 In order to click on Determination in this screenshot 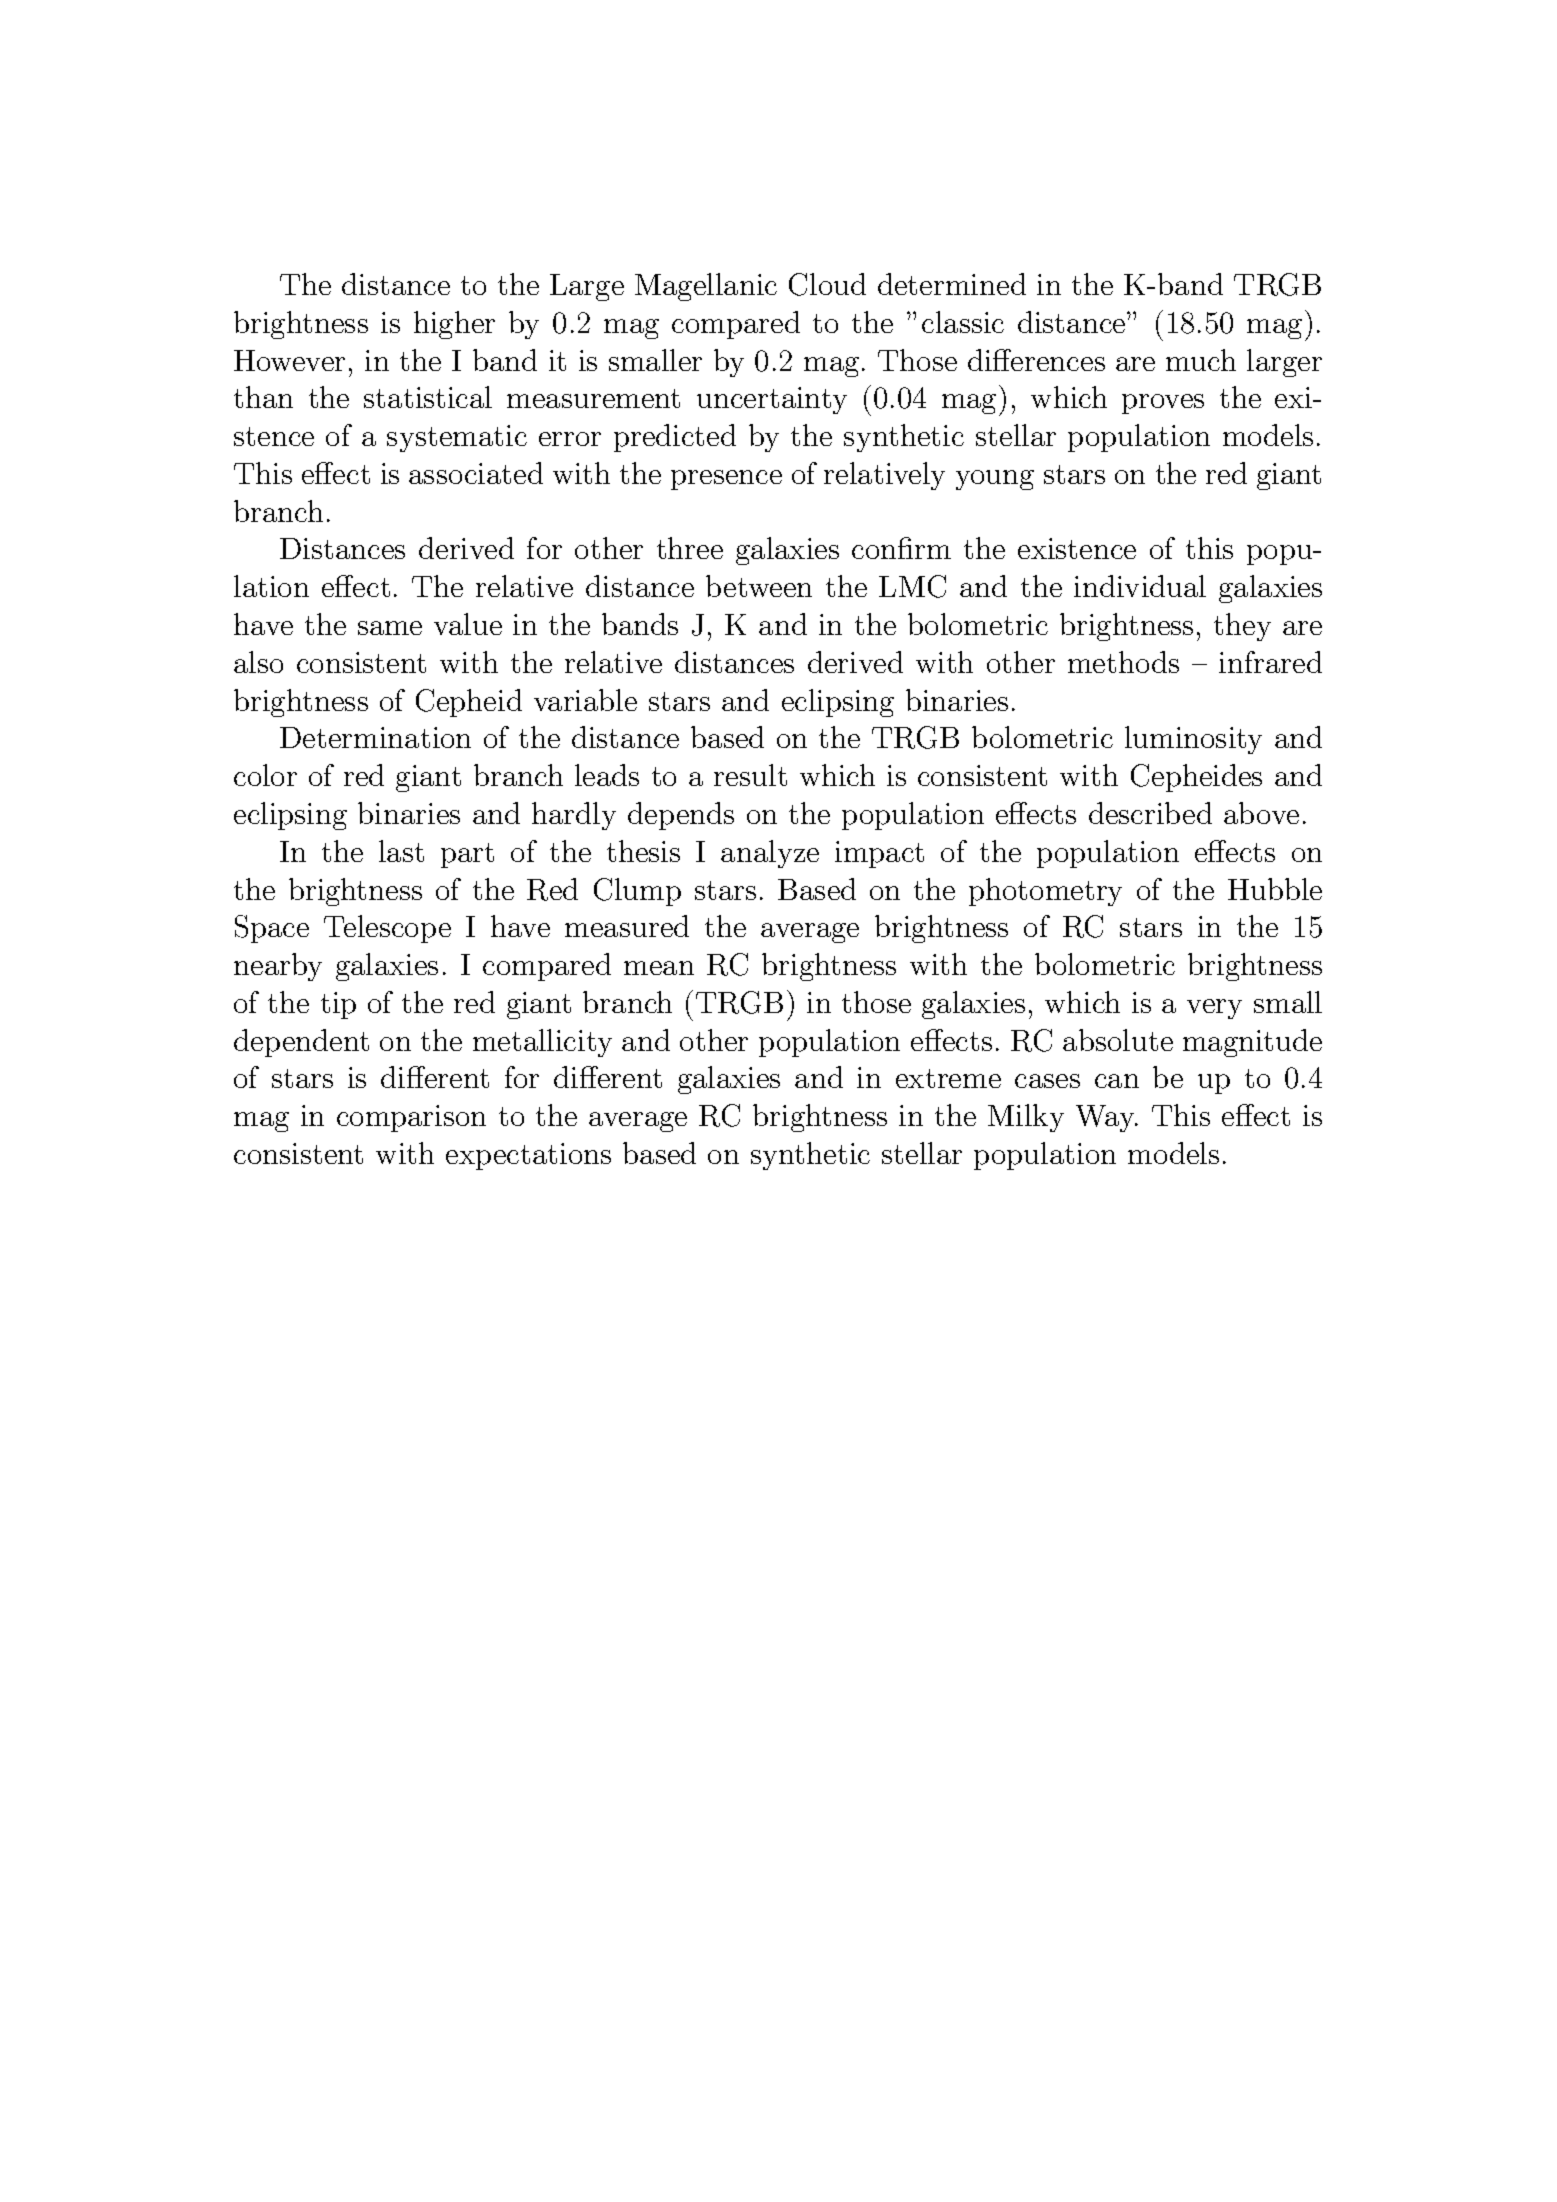, I will do `click(375, 737)`.
